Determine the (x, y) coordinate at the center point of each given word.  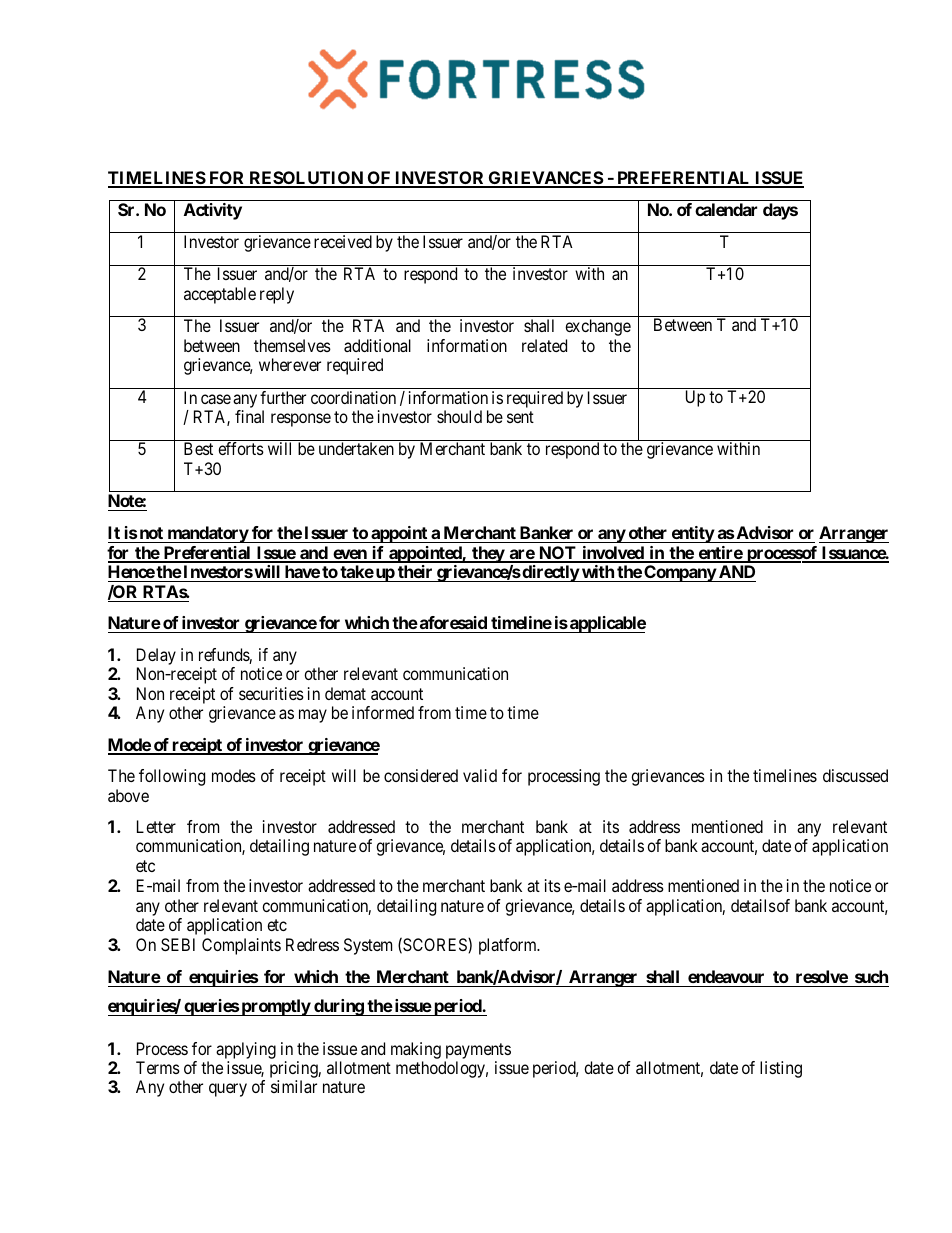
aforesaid (452, 622)
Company (679, 573)
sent (520, 417)
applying (246, 1050)
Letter (156, 826)
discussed (855, 775)
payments (478, 1051)
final (249, 416)
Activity (213, 211)
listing (781, 1069)
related (544, 345)
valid (480, 775)
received (343, 241)
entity (692, 534)
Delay (156, 656)
